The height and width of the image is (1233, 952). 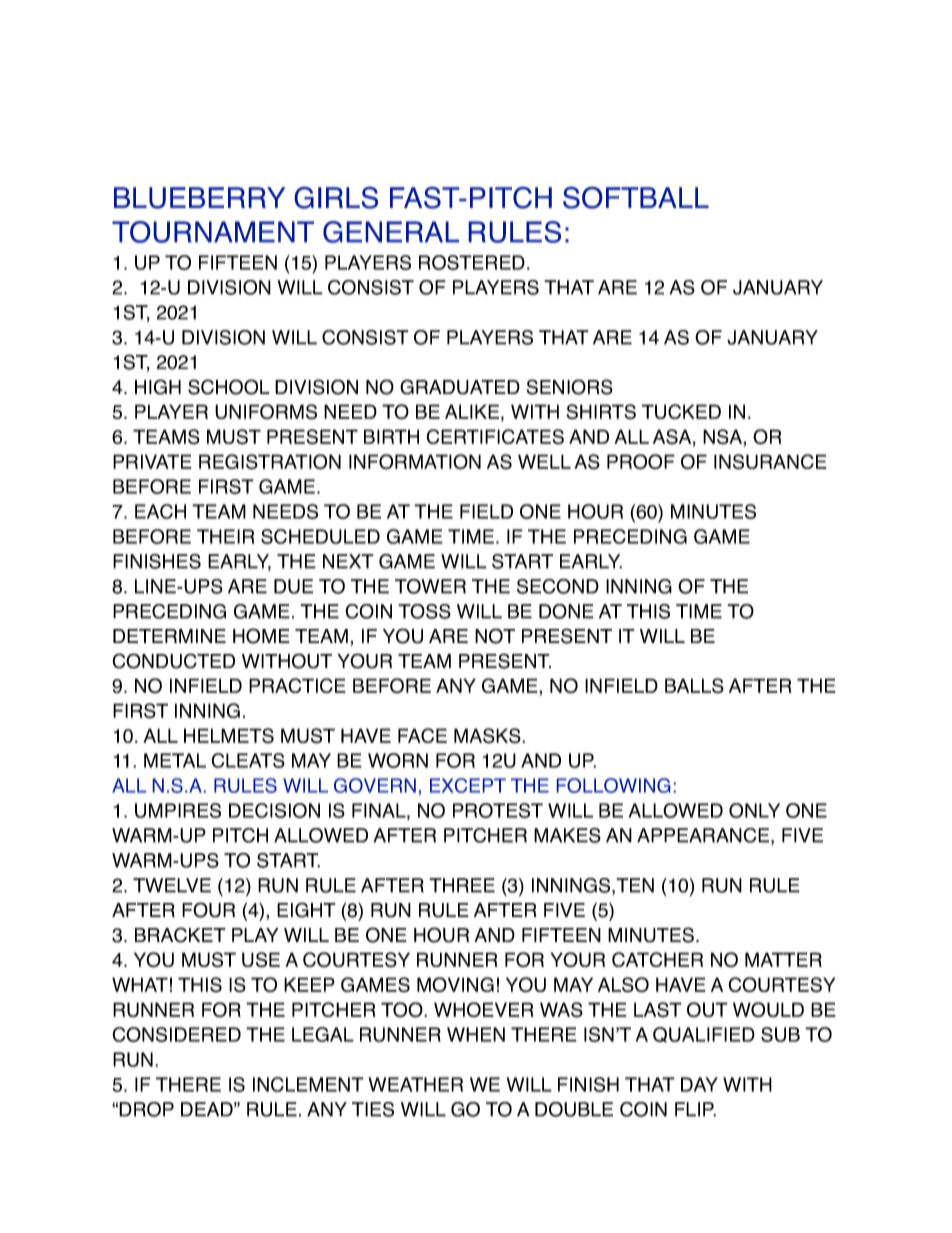 I want to click on SOFTBALL, so click(x=636, y=197).
